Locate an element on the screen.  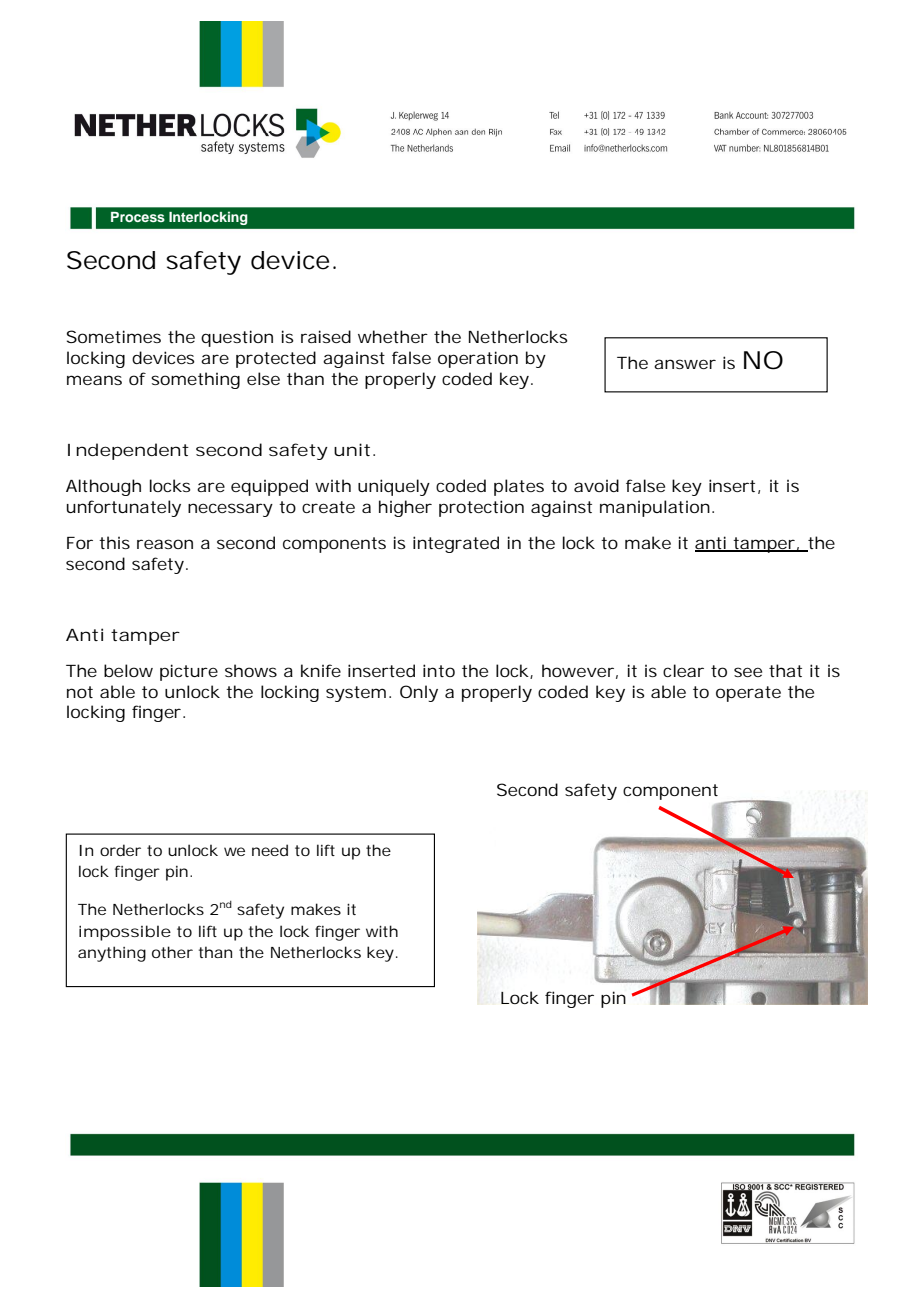
not is located at coordinates (80, 692).
